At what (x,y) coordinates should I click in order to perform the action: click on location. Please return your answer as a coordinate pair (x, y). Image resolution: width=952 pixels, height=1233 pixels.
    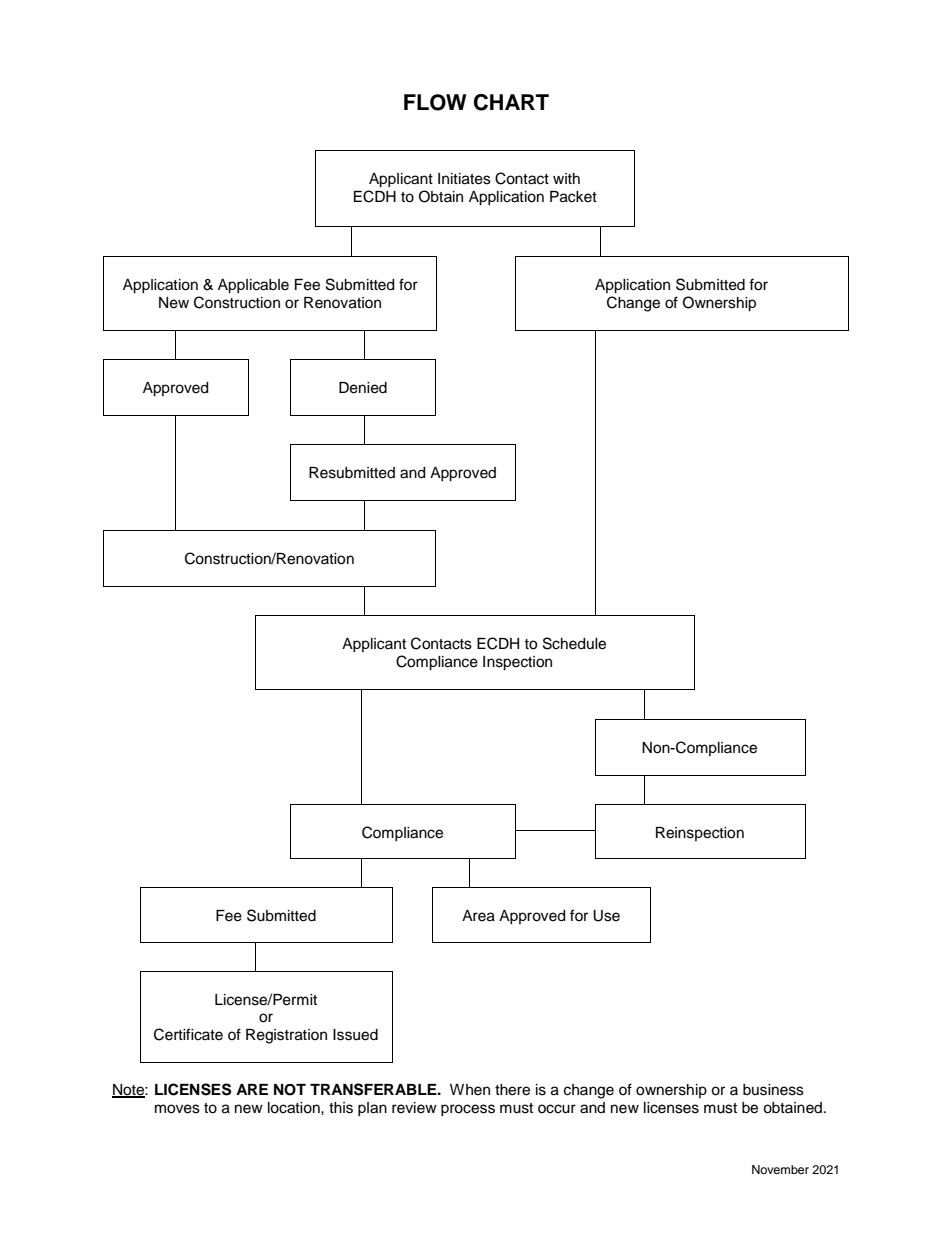
    Looking at the image, I should click on (295, 1108).
